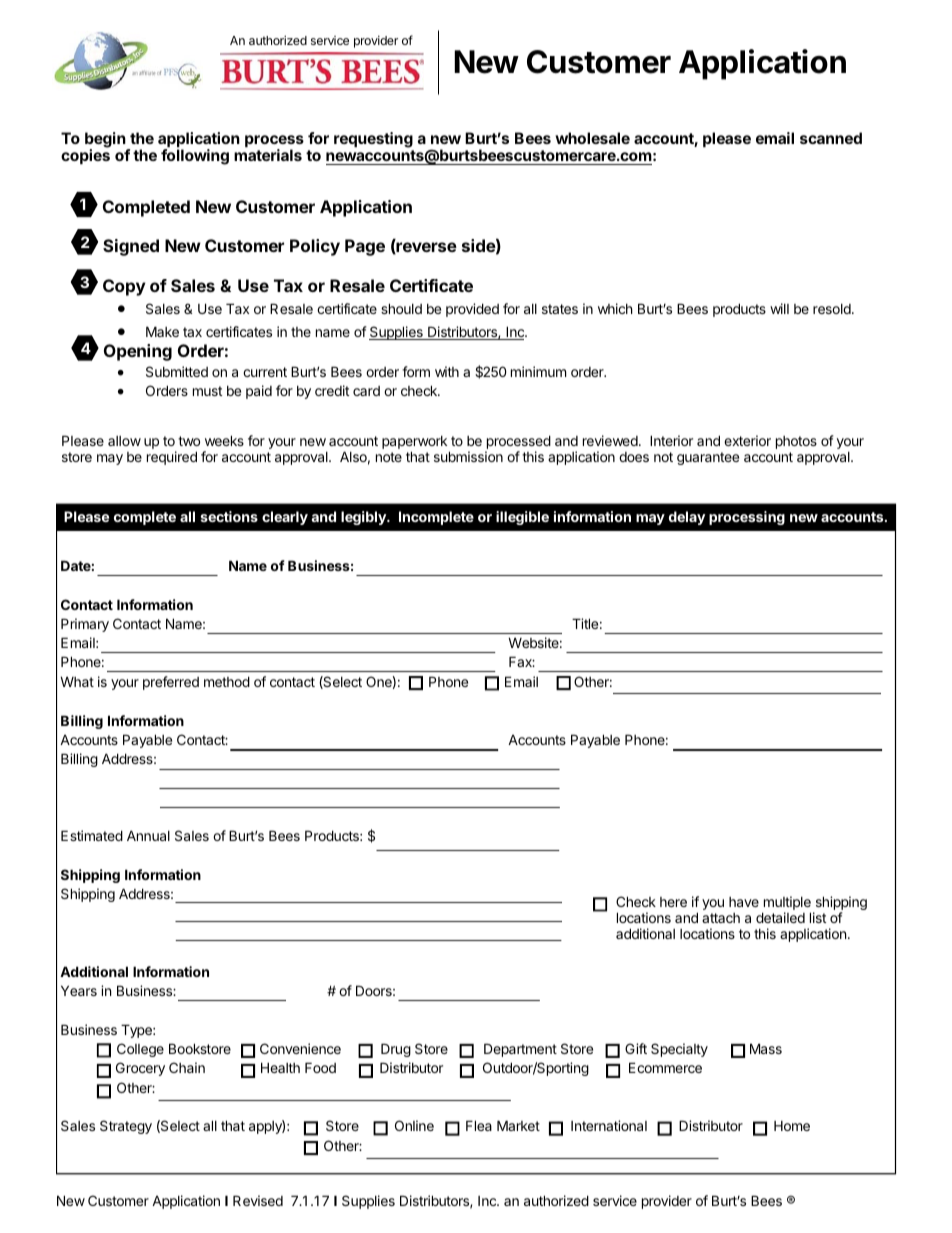 Image resolution: width=952 pixels, height=1233 pixels. I want to click on illegible, so click(522, 518).
